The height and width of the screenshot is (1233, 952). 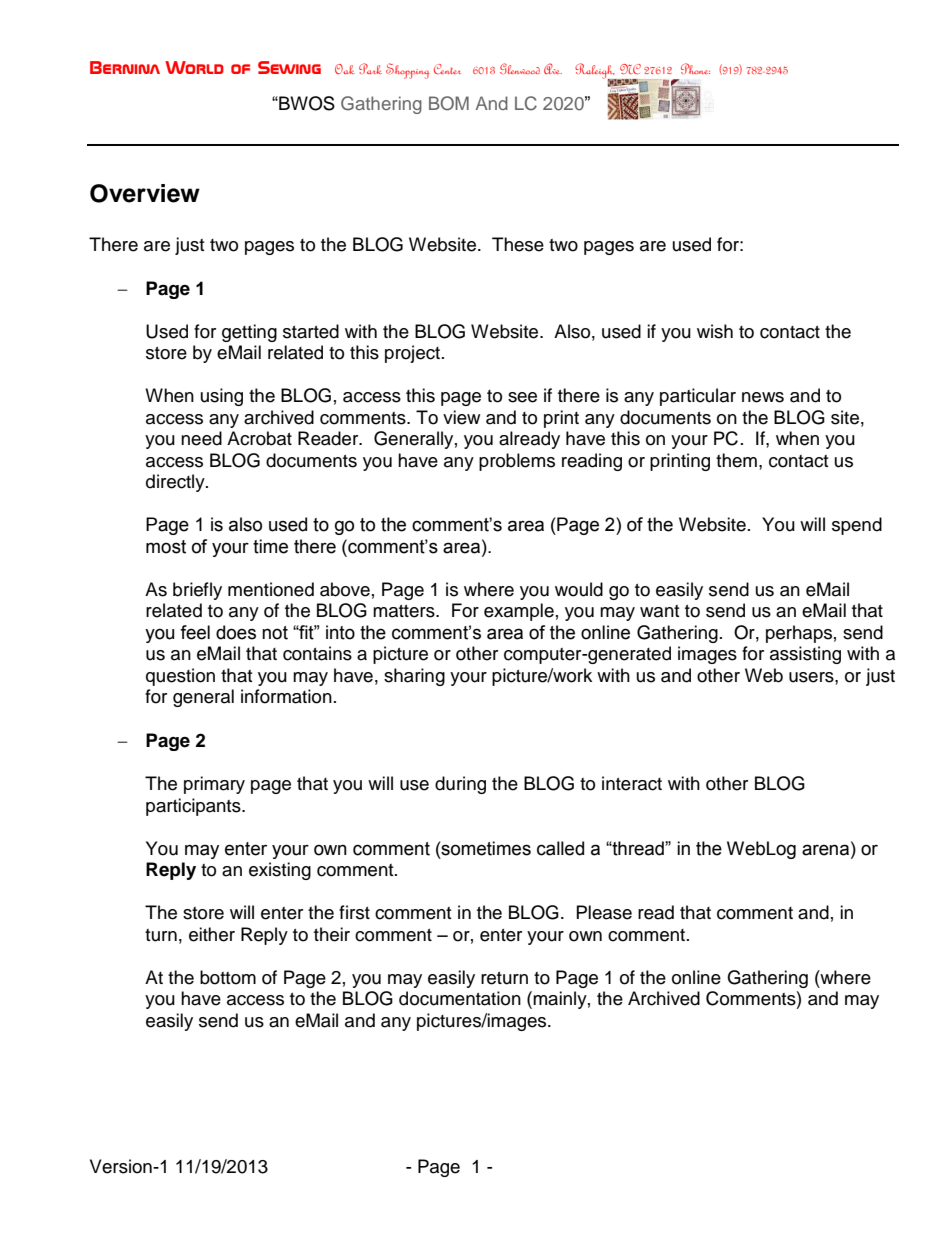 I want to click on getting, so click(x=249, y=333).
